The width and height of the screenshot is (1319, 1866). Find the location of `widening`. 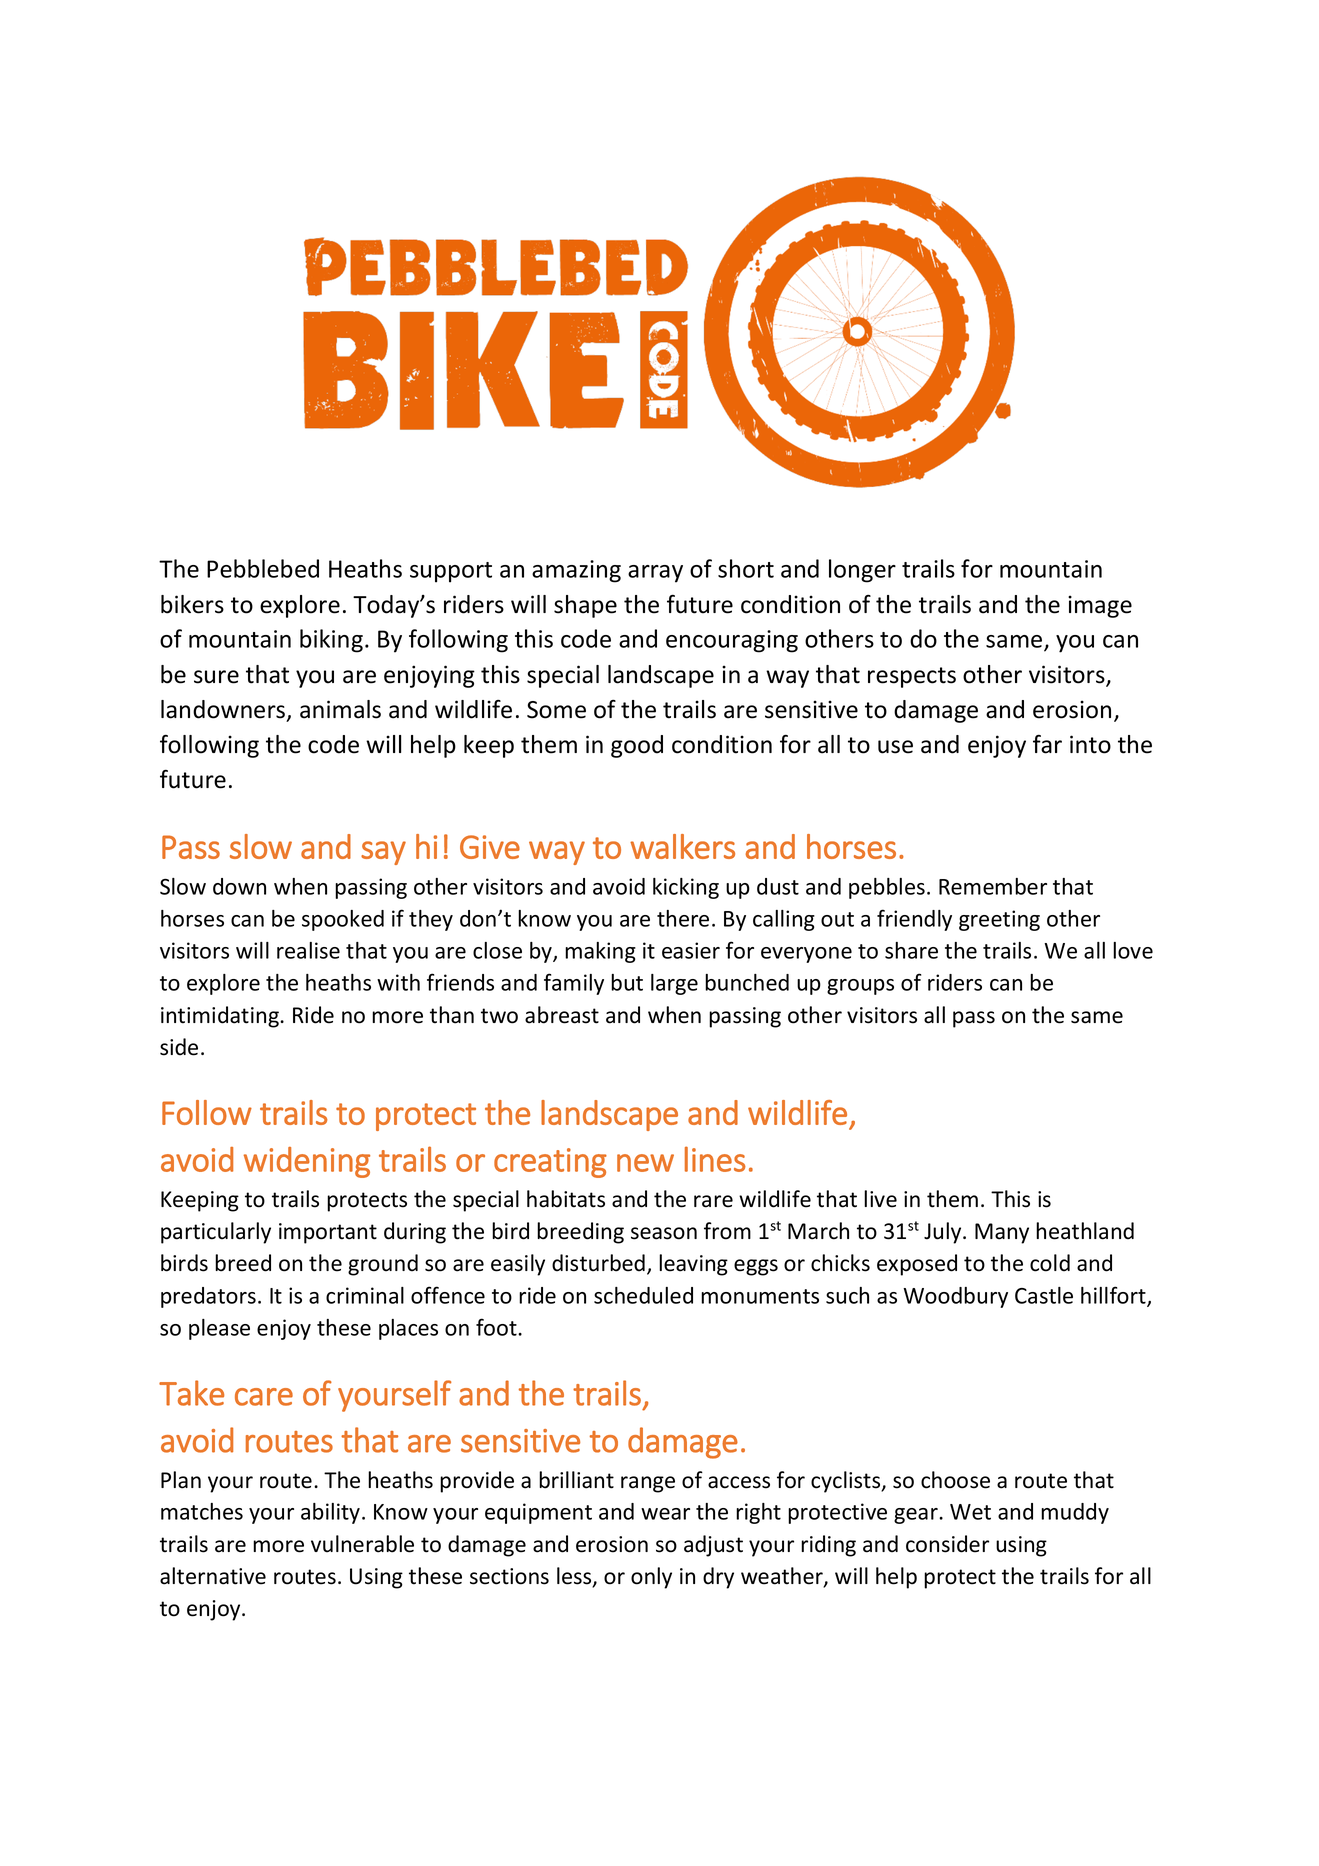

widening is located at coordinates (307, 1162).
